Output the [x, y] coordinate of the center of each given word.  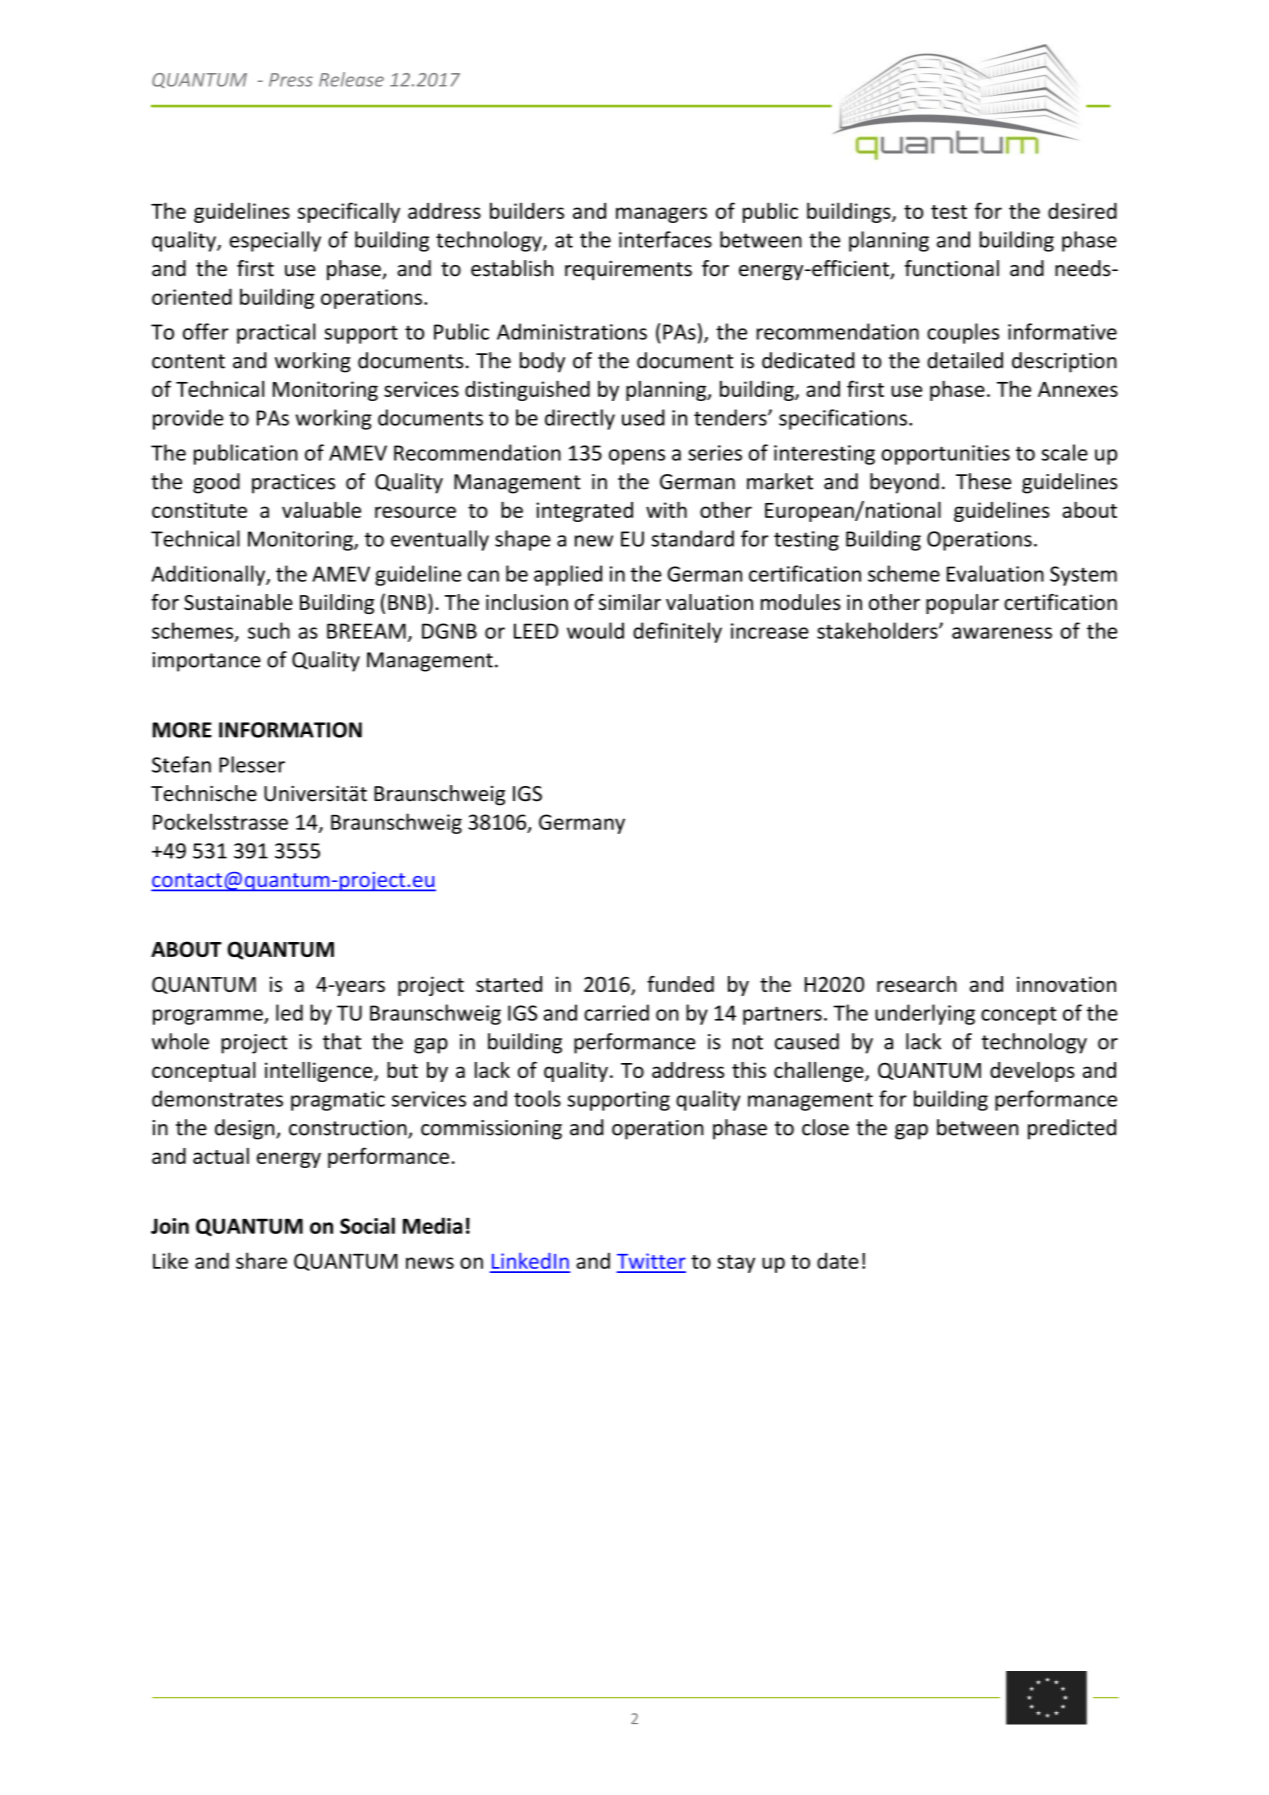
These [983, 481]
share [261, 1260]
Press [291, 80]
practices [293, 484]
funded [680, 984]
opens [637, 457]
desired [1082, 210]
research [917, 984]
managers [661, 215]
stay [736, 1264]
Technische [204, 793]
